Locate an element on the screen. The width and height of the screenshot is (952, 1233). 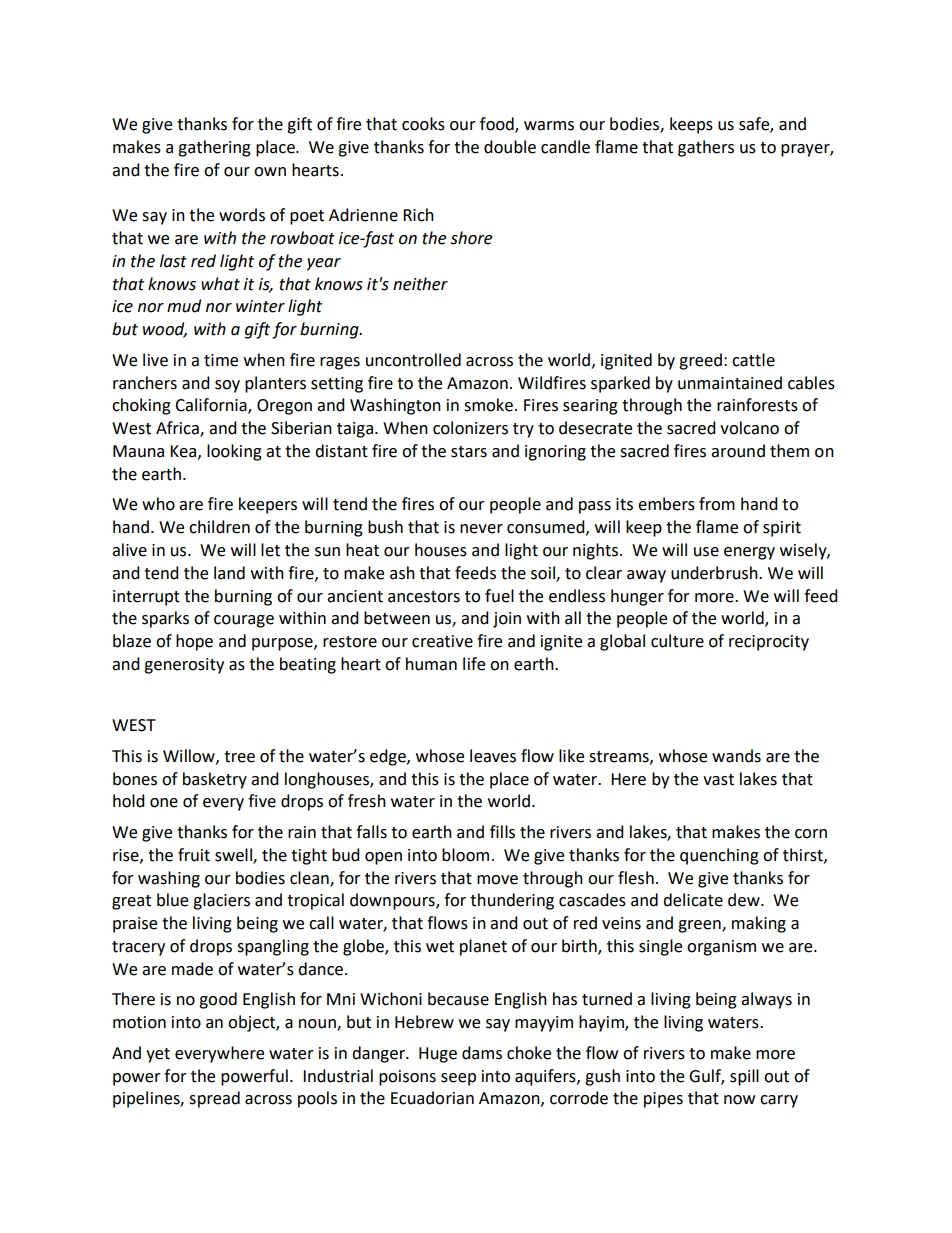
dew is located at coordinates (745, 900).
